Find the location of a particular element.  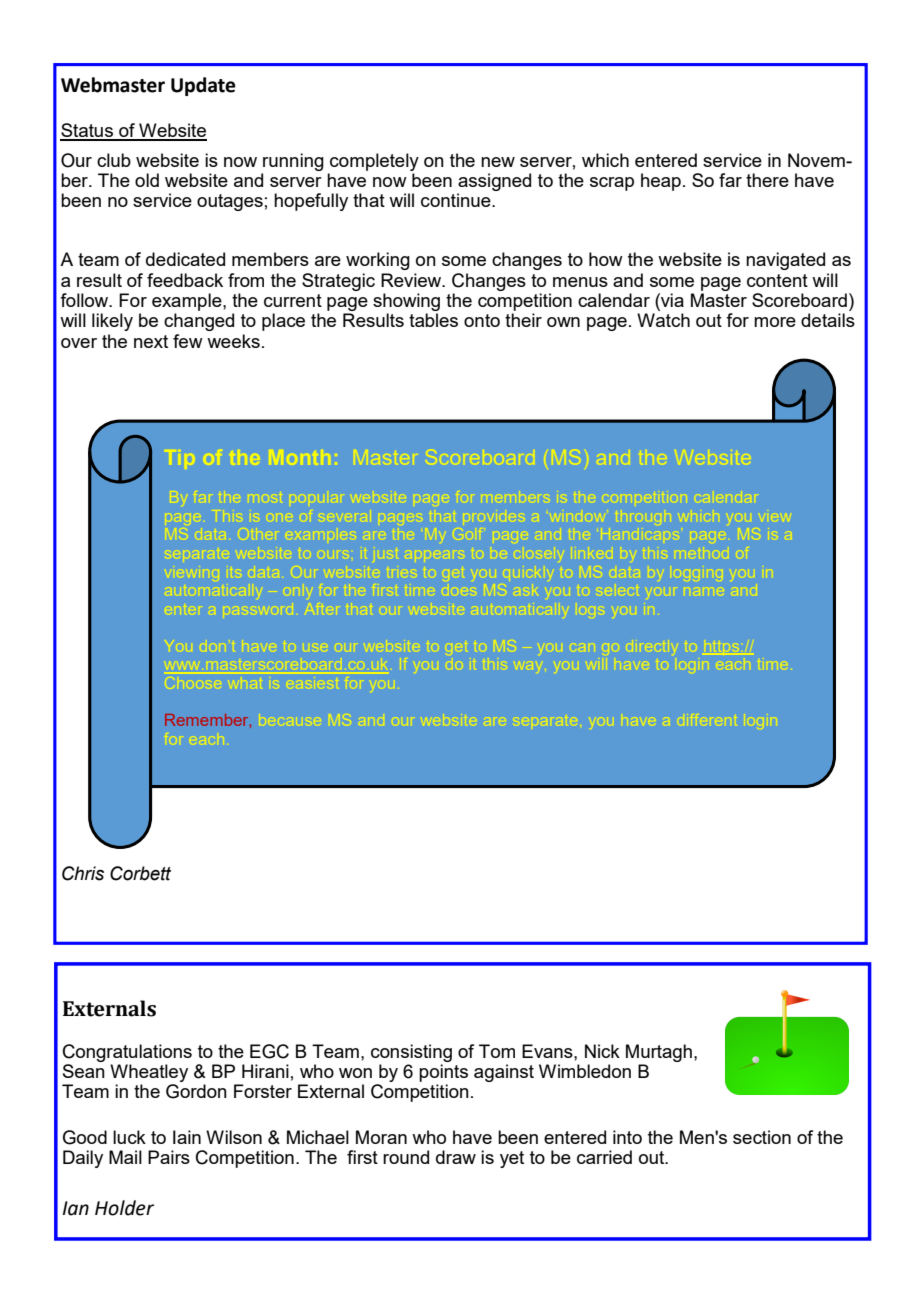

Corbett is located at coordinates (140, 873).
